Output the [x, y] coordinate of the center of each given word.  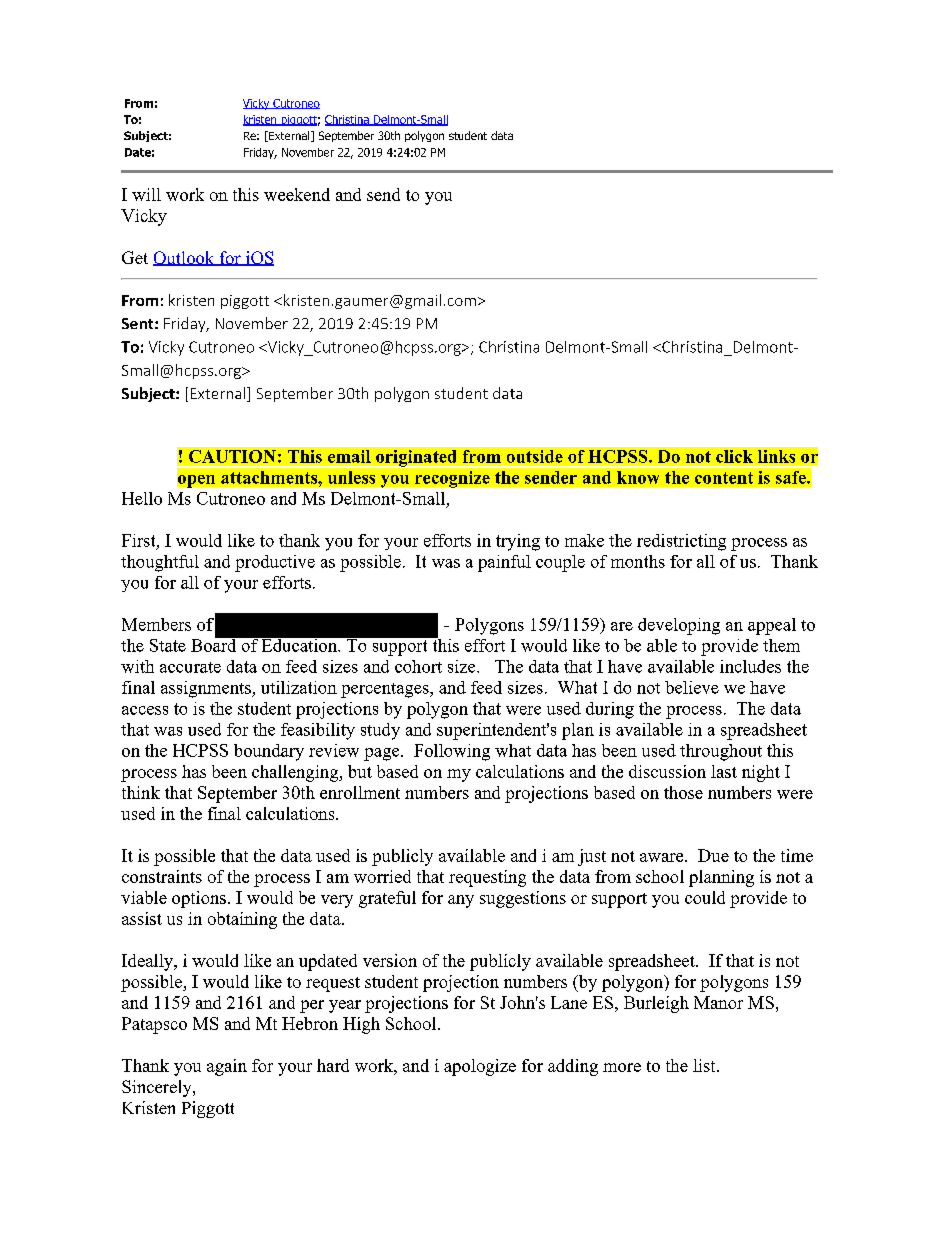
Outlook [185, 258]
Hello [142, 498]
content [724, 478]
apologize [480, 1067]
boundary [269, 752]
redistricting [681, 542]
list [705, 1065]
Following [452, 752]
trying [518, 542]
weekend [297, 194]
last [724, 771]
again [227, 1067]
